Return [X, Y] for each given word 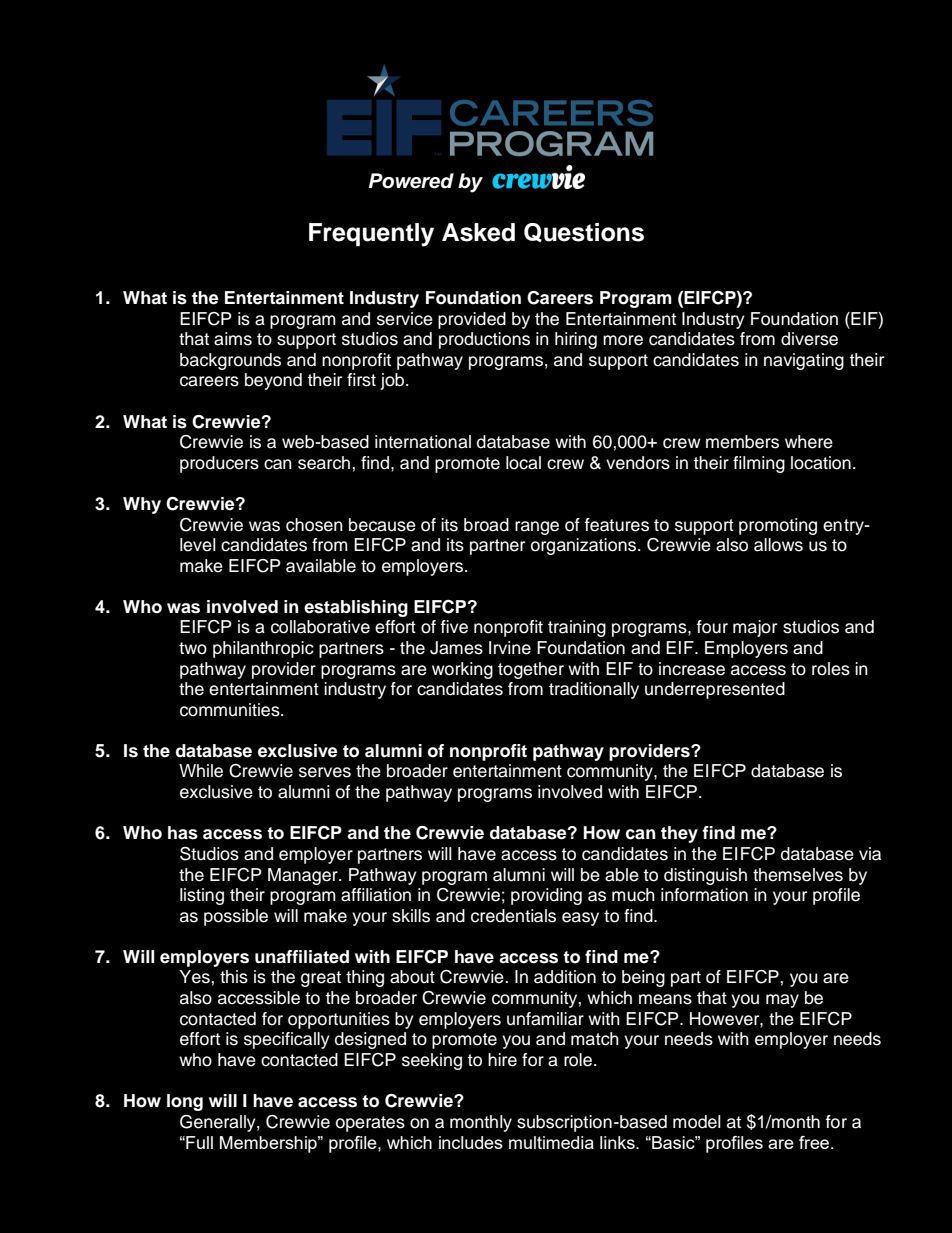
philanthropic [263, 649]
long [185, 1102]
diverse [809, 339]
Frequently [371, 235]
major [755, 628]
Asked [478, 232]
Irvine [510, 648]
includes [471, 1142]
